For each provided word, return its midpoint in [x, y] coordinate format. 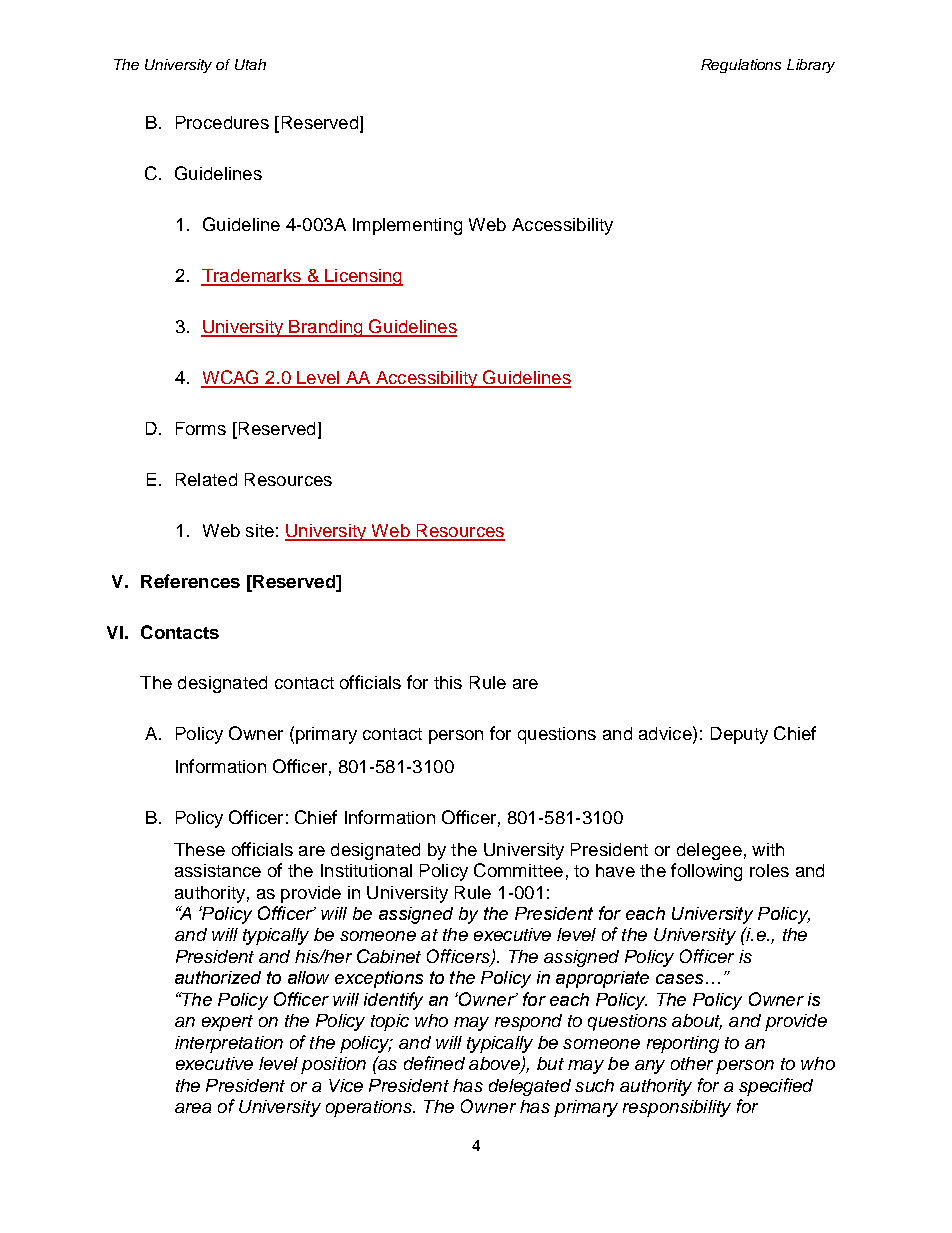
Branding [326, 328]
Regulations [741, 66]
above [495, 1065]
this [448, 682]
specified [776, 1087]
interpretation [229, 1044]
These [199, 849]
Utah [250, 64]
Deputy [739, 735]
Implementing [407, 226]
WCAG [231, 378]
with [768, 849]
